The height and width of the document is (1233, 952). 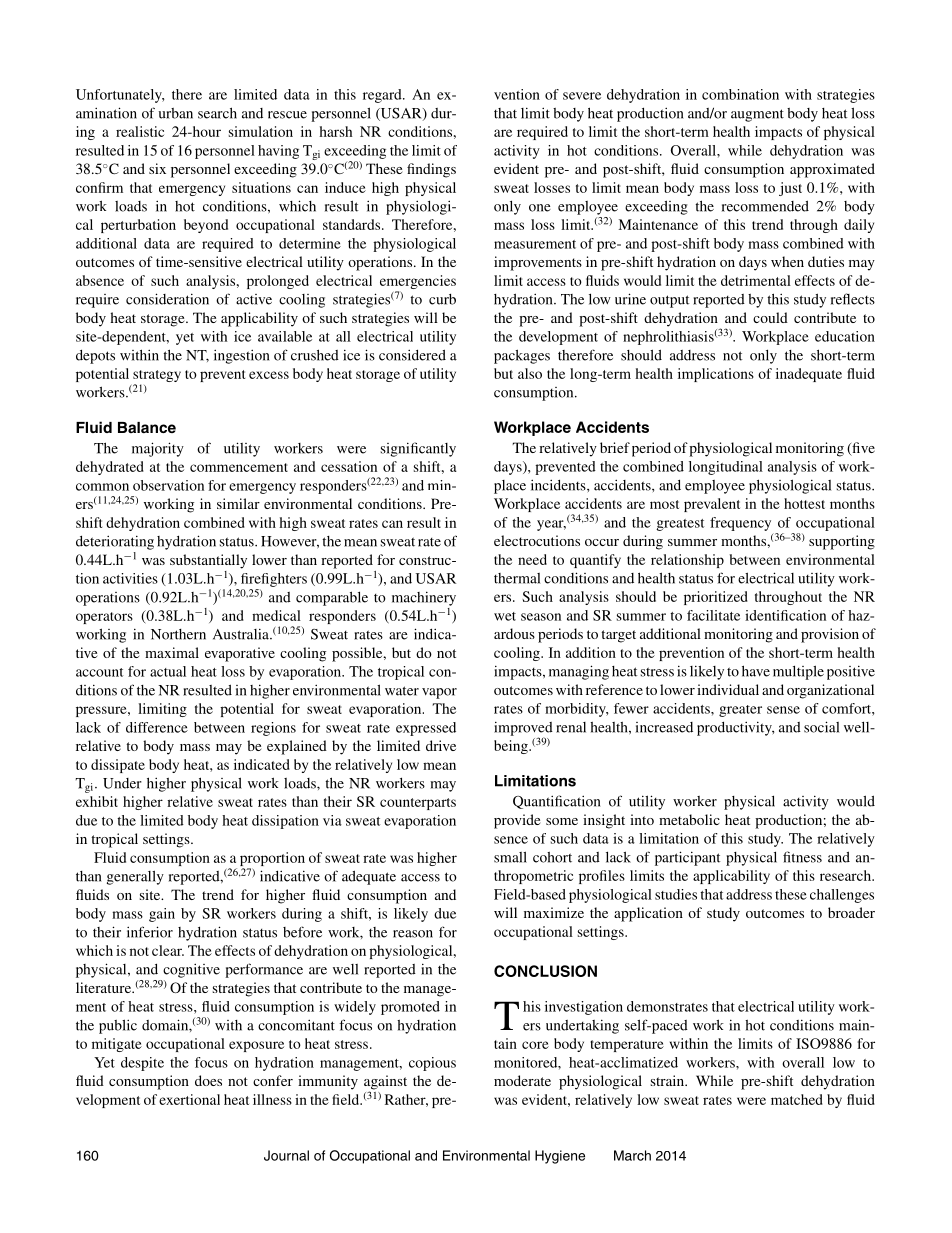 I want to click on could, so click(x=770, y=317).
